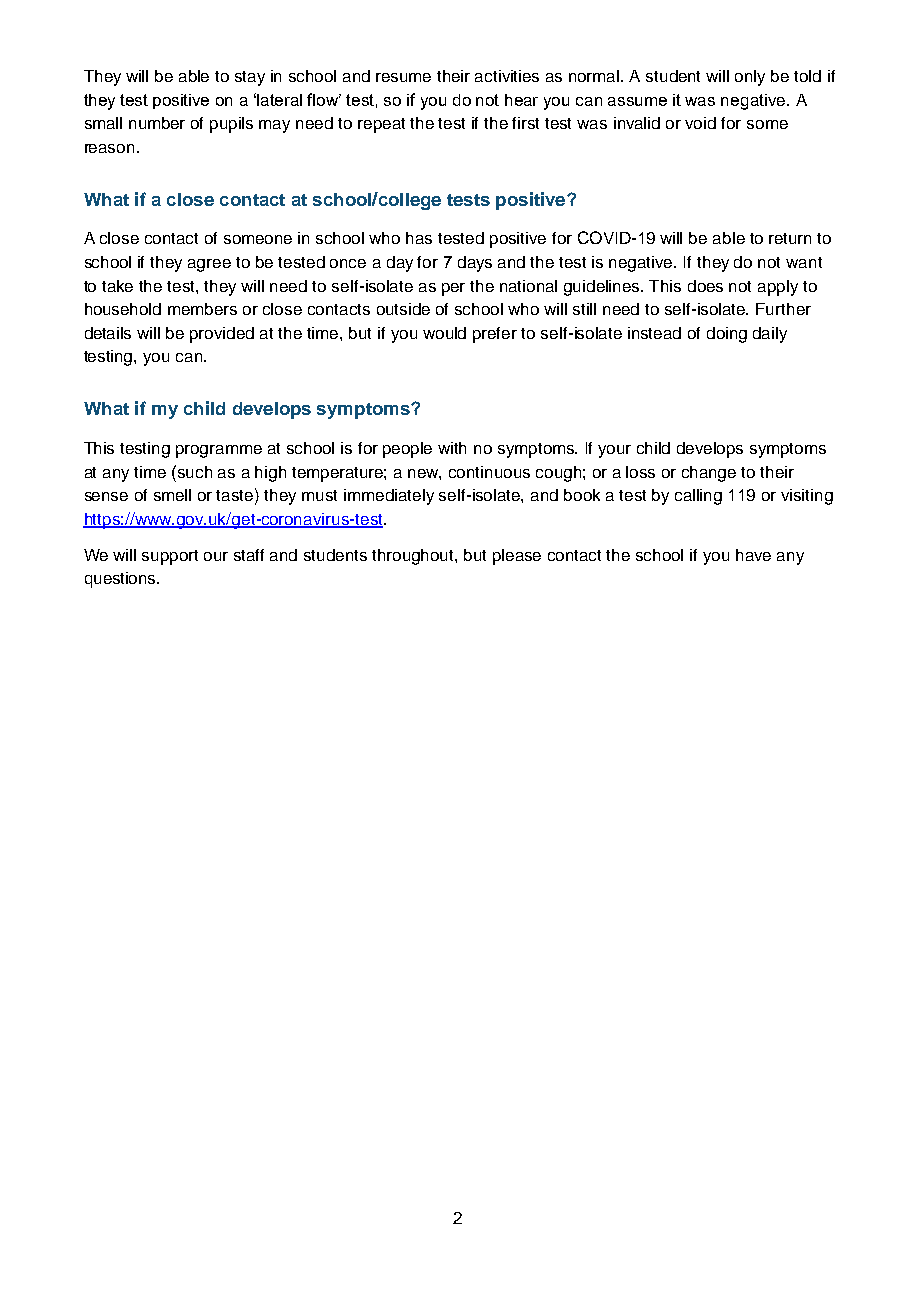  I want to click on change, so click(709, 474).
